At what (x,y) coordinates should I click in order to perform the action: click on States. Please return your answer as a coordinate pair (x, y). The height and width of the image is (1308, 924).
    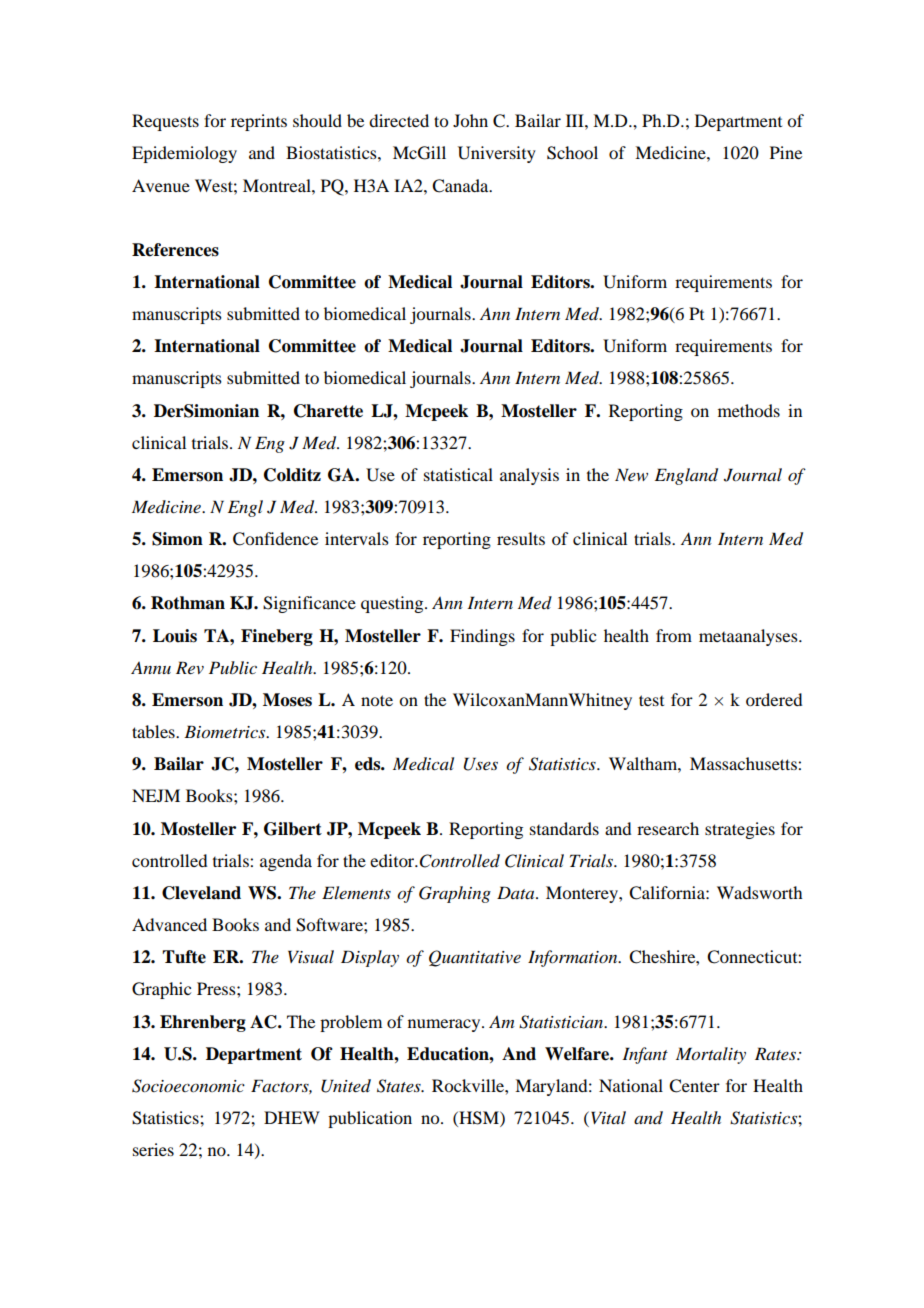
    Looking at the image, I should click on (400, 1086).
